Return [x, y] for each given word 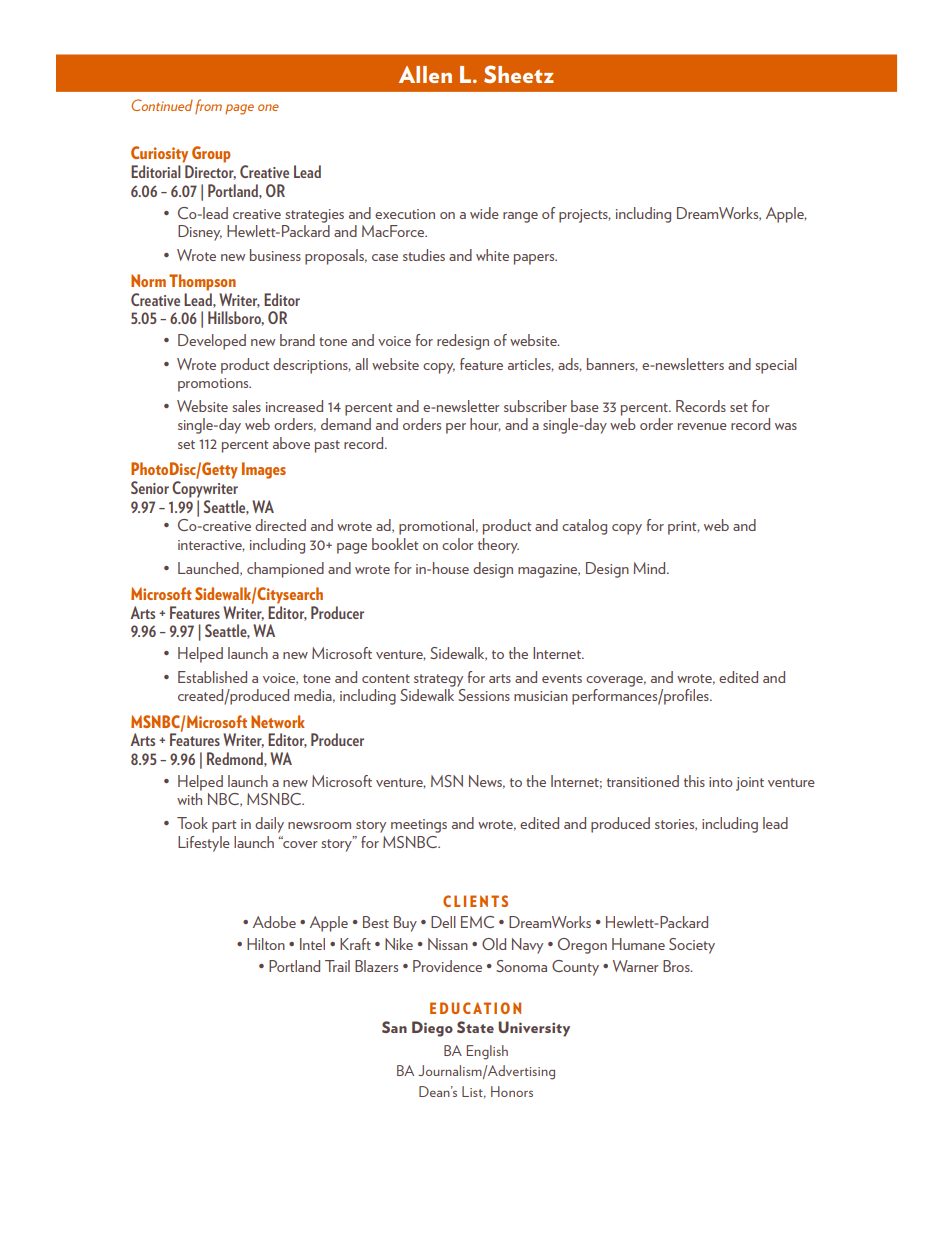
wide [484, 213]
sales [247, 406]
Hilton [266, 944]
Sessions [484, 695]
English [487, 1052]
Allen [425, 74]
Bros [677, 966]
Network [278, 721]
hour [485, 425]
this [694, 781]
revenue [702, 426]
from [208, 106]
